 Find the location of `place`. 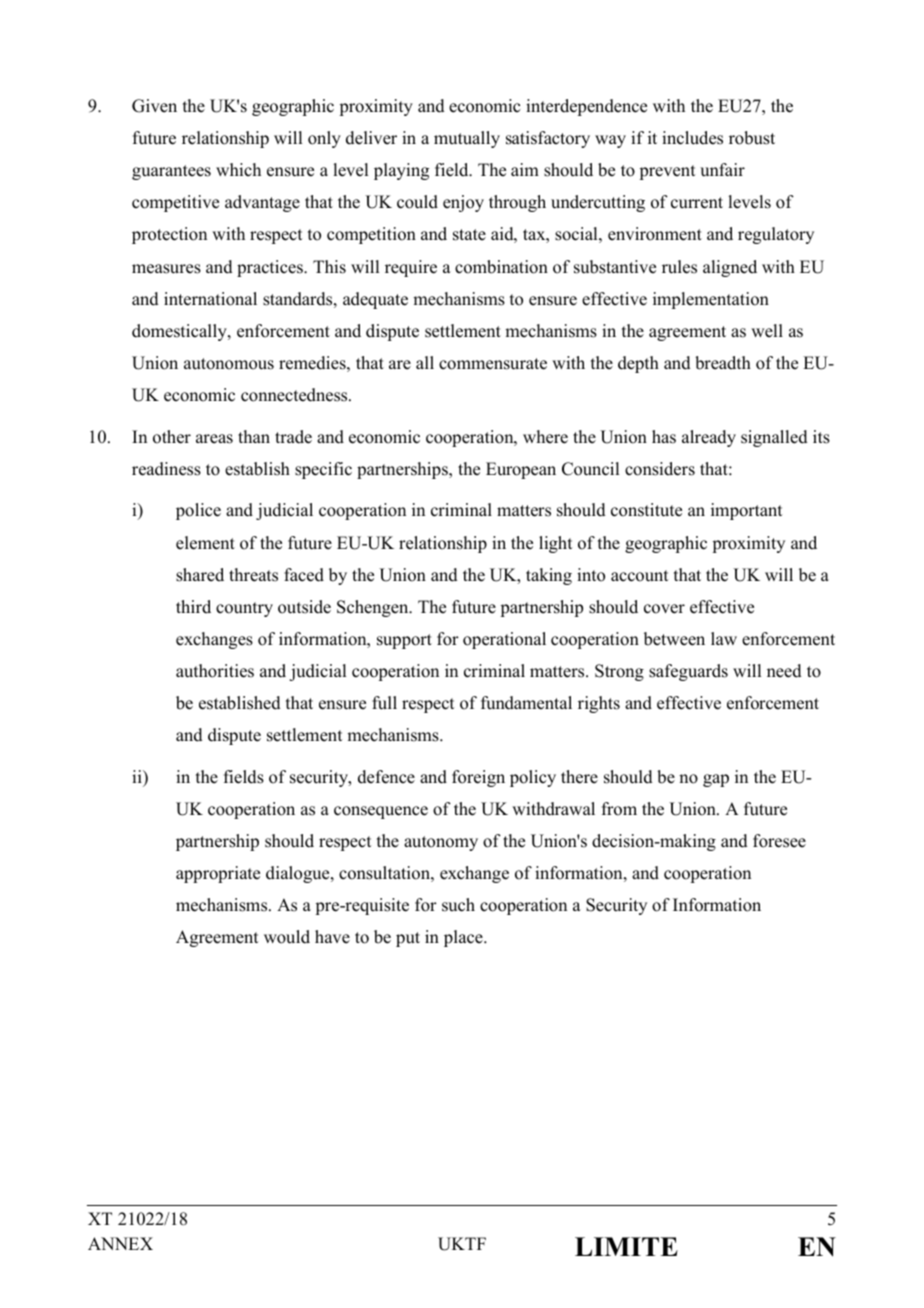

place is located at coordinates (464, 938).
